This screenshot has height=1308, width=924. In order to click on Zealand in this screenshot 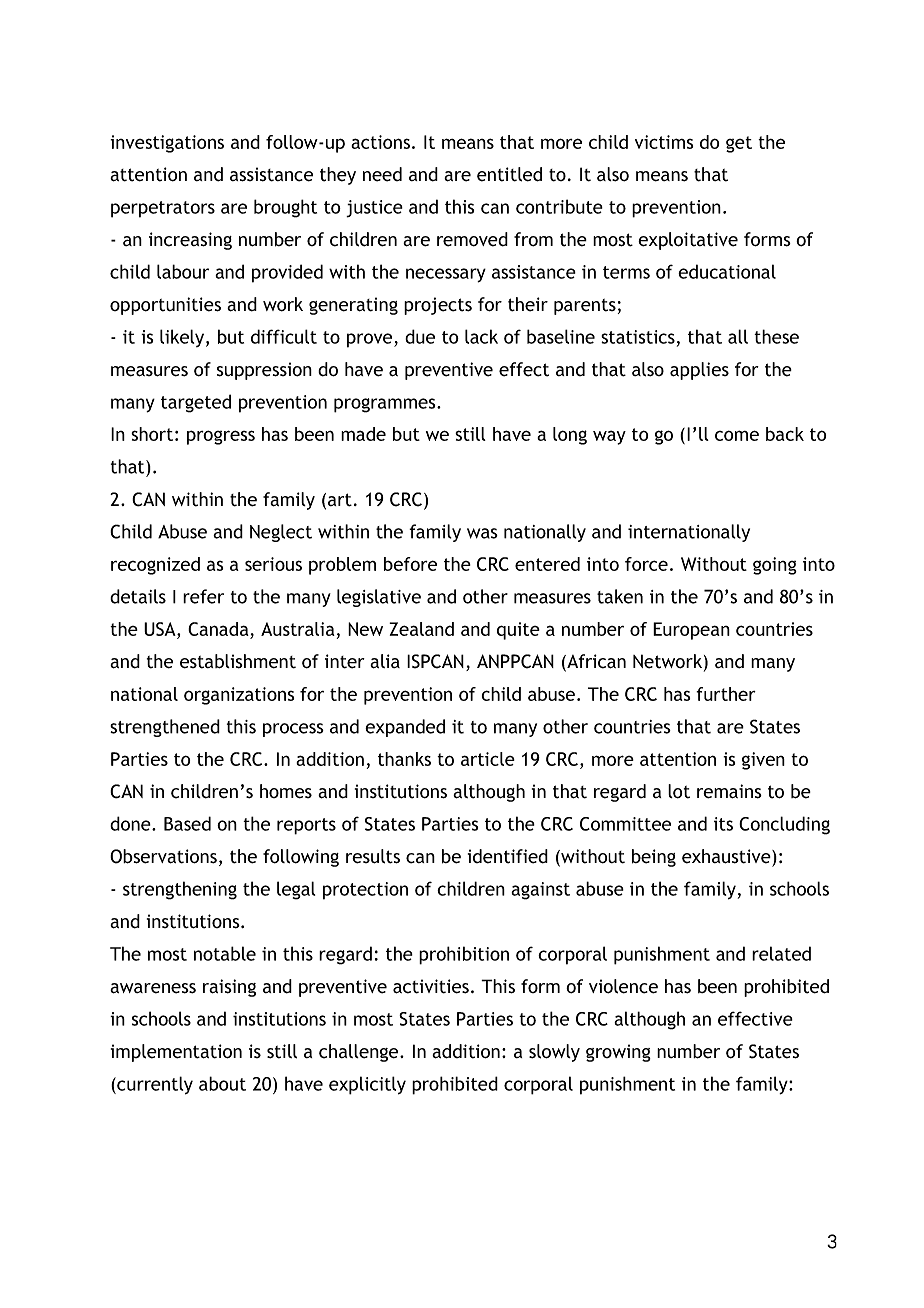, I will do `click(421, 629)`.
